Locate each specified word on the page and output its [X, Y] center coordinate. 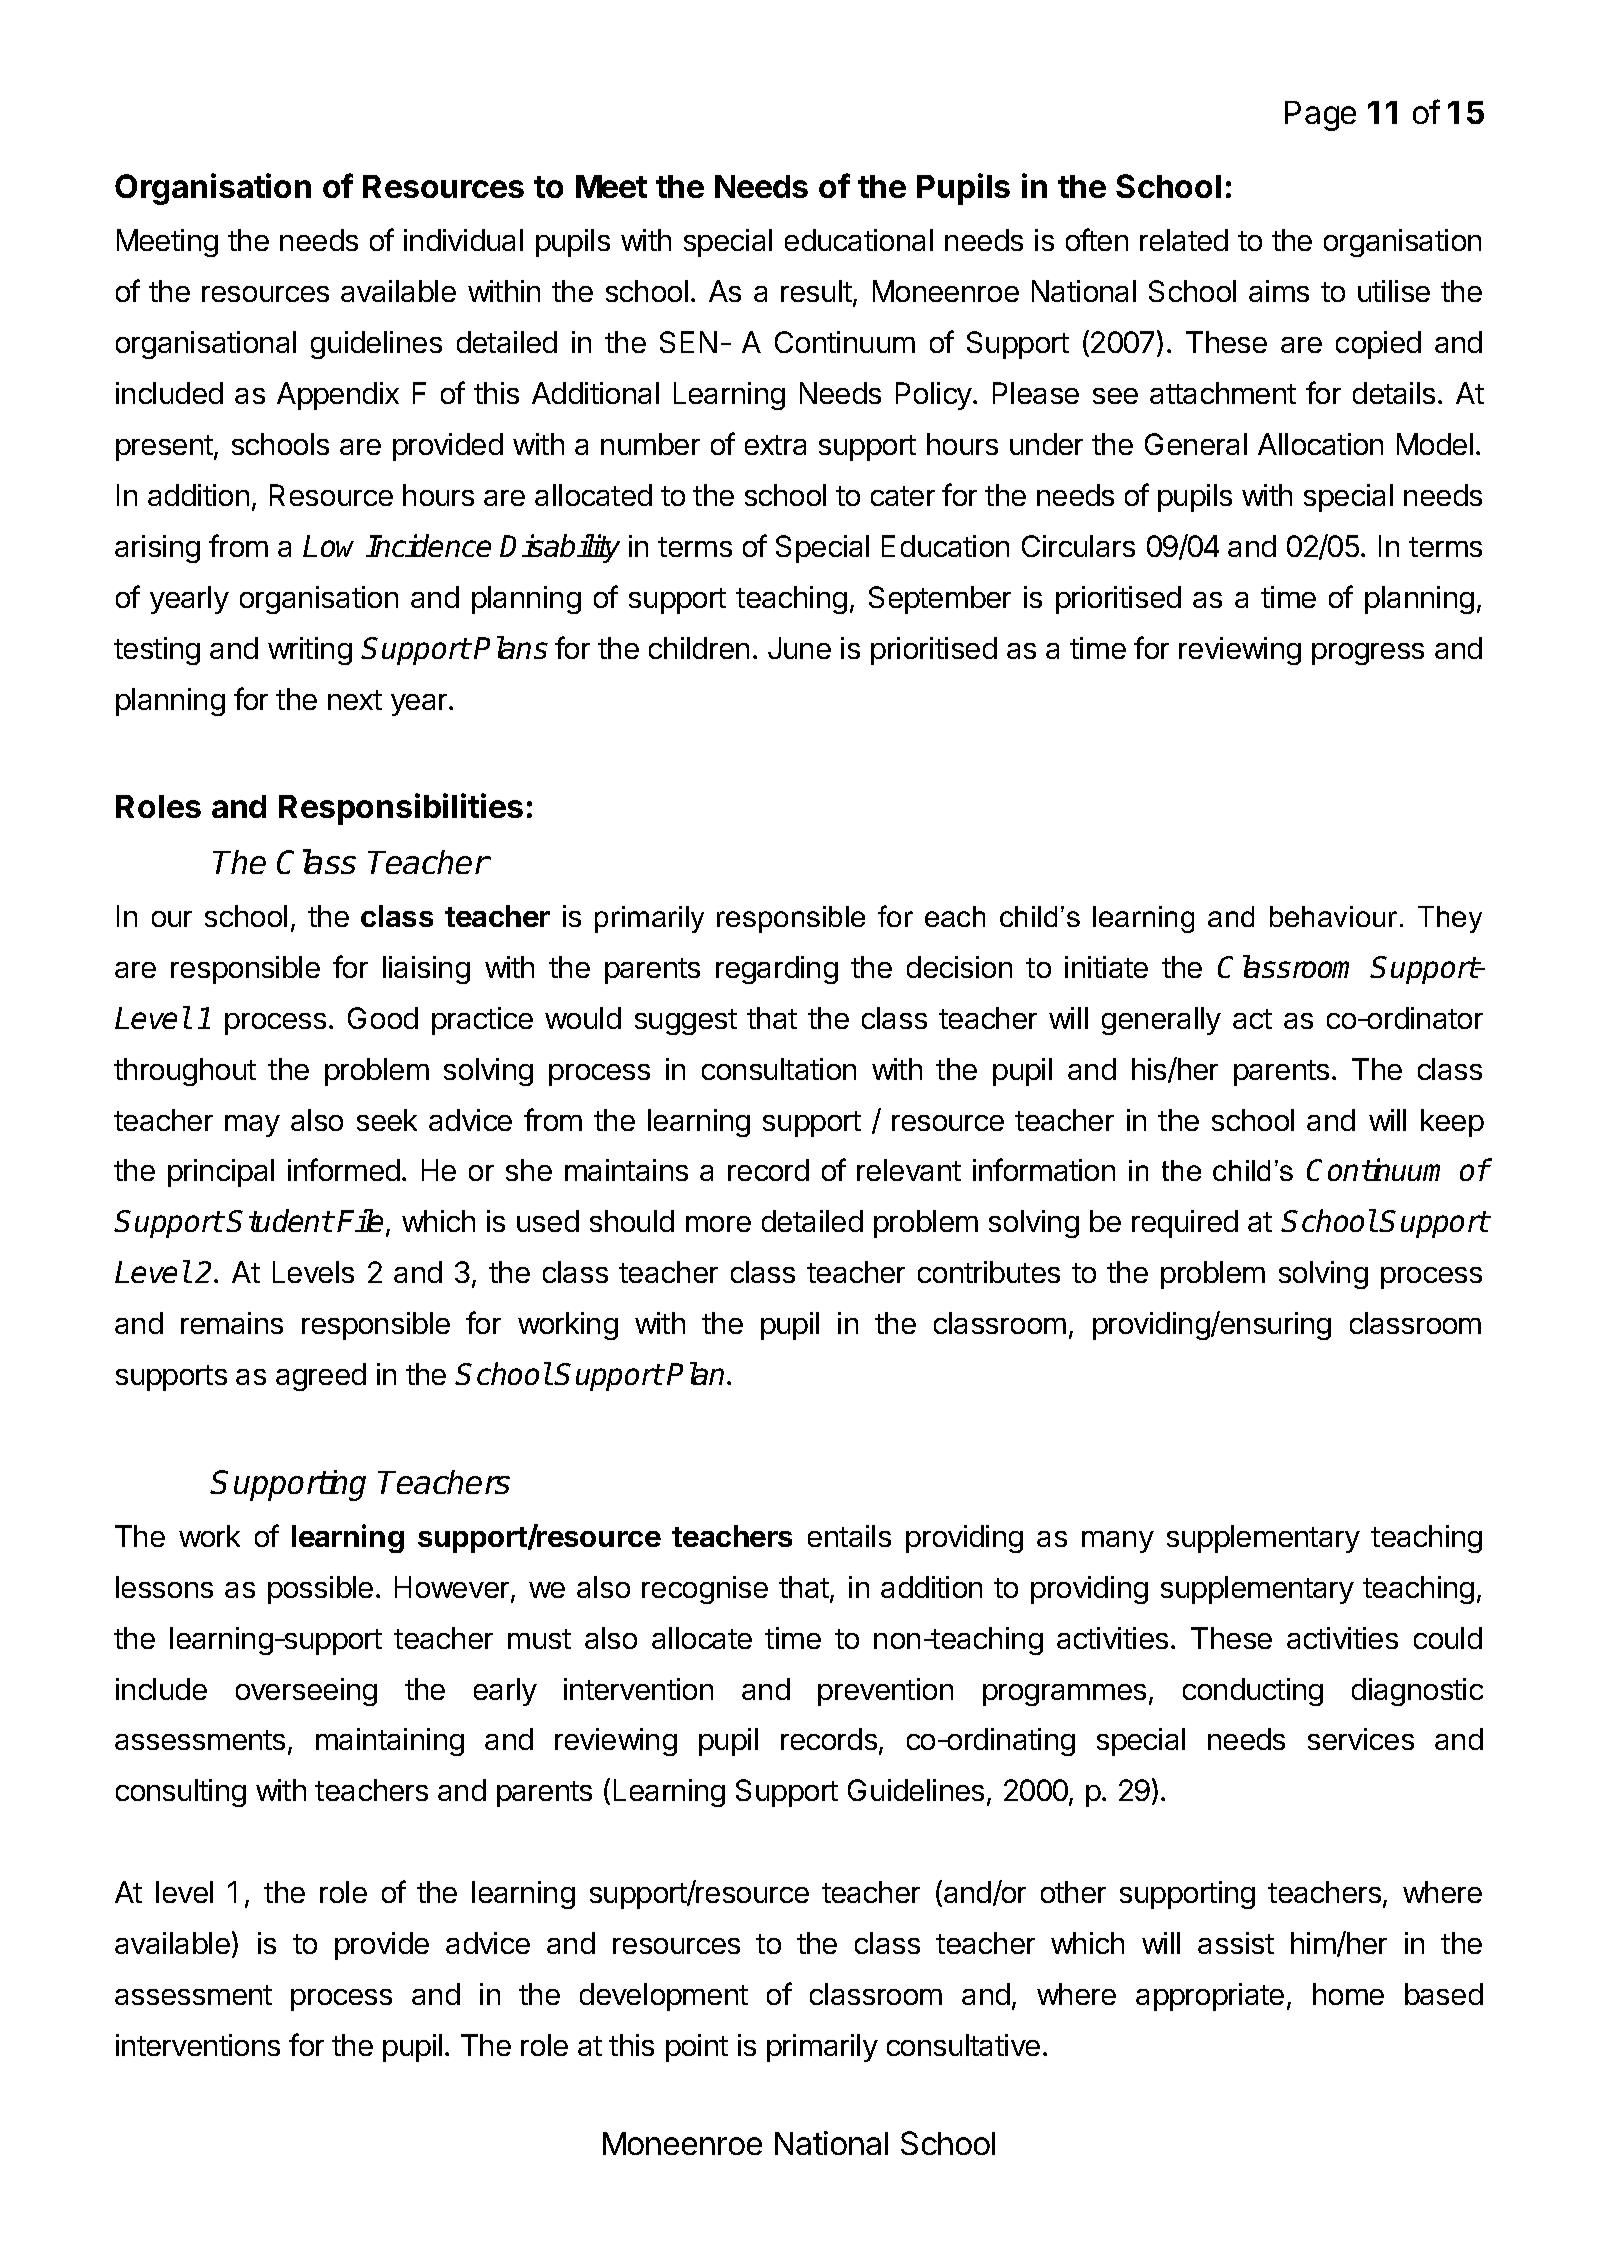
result [817, 293]
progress [1368, 654]
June [799, 648]
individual [463, 240]
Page [1320, 116]
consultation [779, 1069]
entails [849, 1536]
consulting [181, 1793]
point [697, 2048]
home [1348, 1994]
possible [320, 1590]
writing [310, 651]
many [1118, 1542]
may [252, 1126]
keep [1452, 1123]
